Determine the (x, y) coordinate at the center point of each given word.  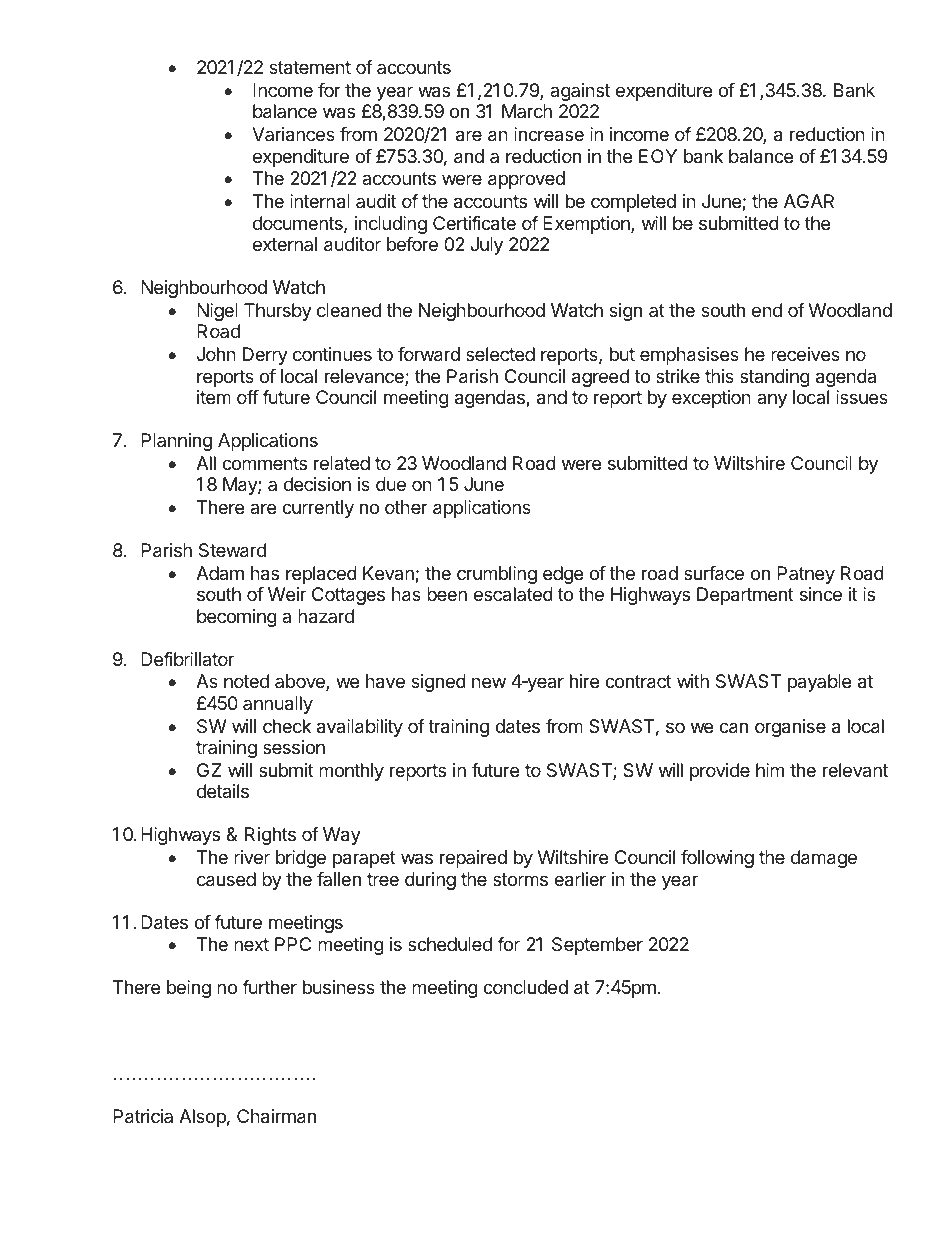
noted (246, 681)
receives (805, 354)
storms (520, 879)
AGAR (809, 201)
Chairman (276, 1116)
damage (824, 859)
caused (226, 879)
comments (264, 463)
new (489, 682)
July (486, 246)
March (527, 111)
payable (819, 683)
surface (714, 573)
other (406, 507)
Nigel (217, 312)
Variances (293, 134)
